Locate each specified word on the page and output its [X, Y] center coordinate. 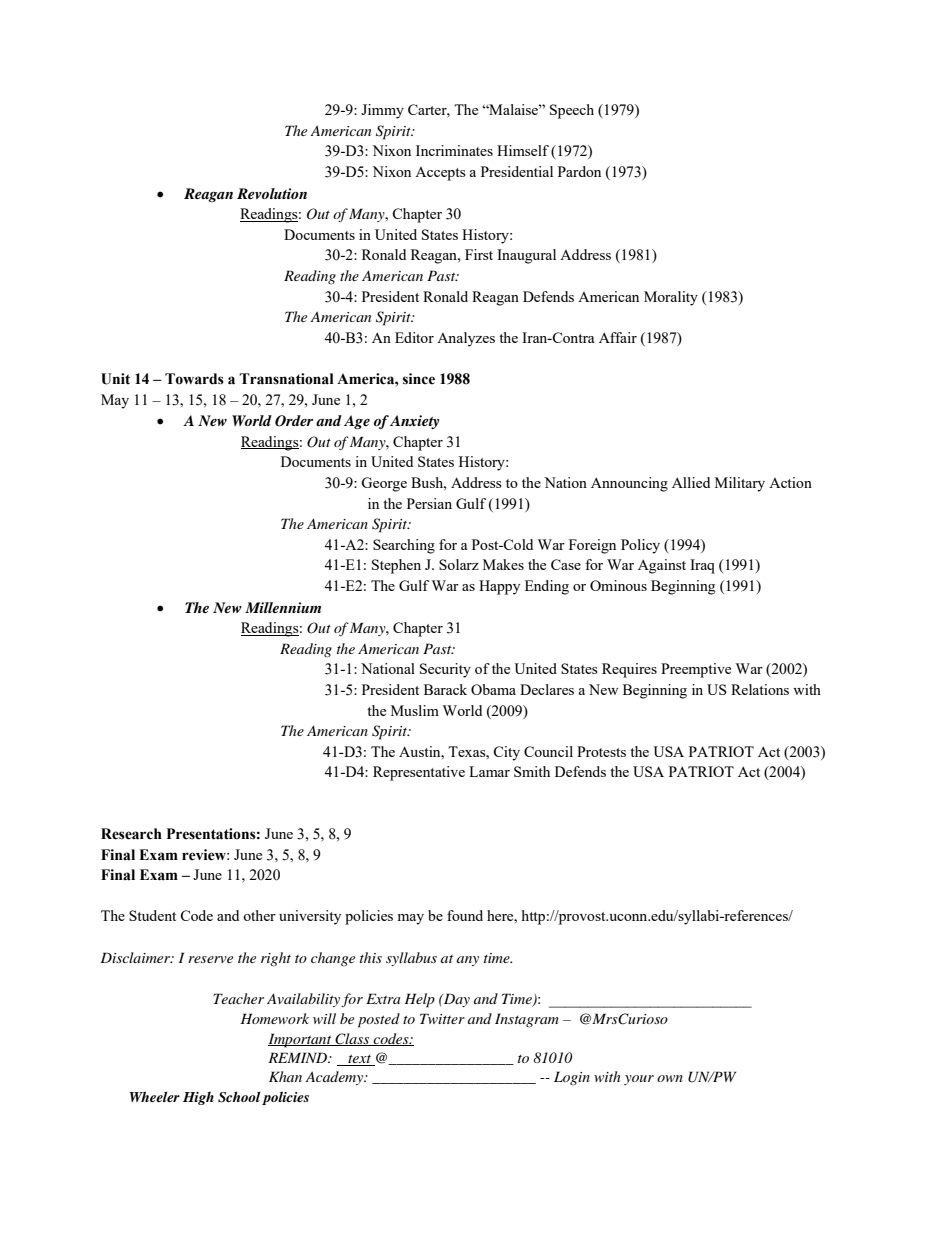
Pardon [579, 171]
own [670, 1078]
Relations [760, 689]
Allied [691, 482]
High [198, 1098]
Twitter [442, 1018]
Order [294, 421]
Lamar [489, 771]
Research [131, 834]
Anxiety [414, 422]
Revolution [272, 193]
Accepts [440, 174]
